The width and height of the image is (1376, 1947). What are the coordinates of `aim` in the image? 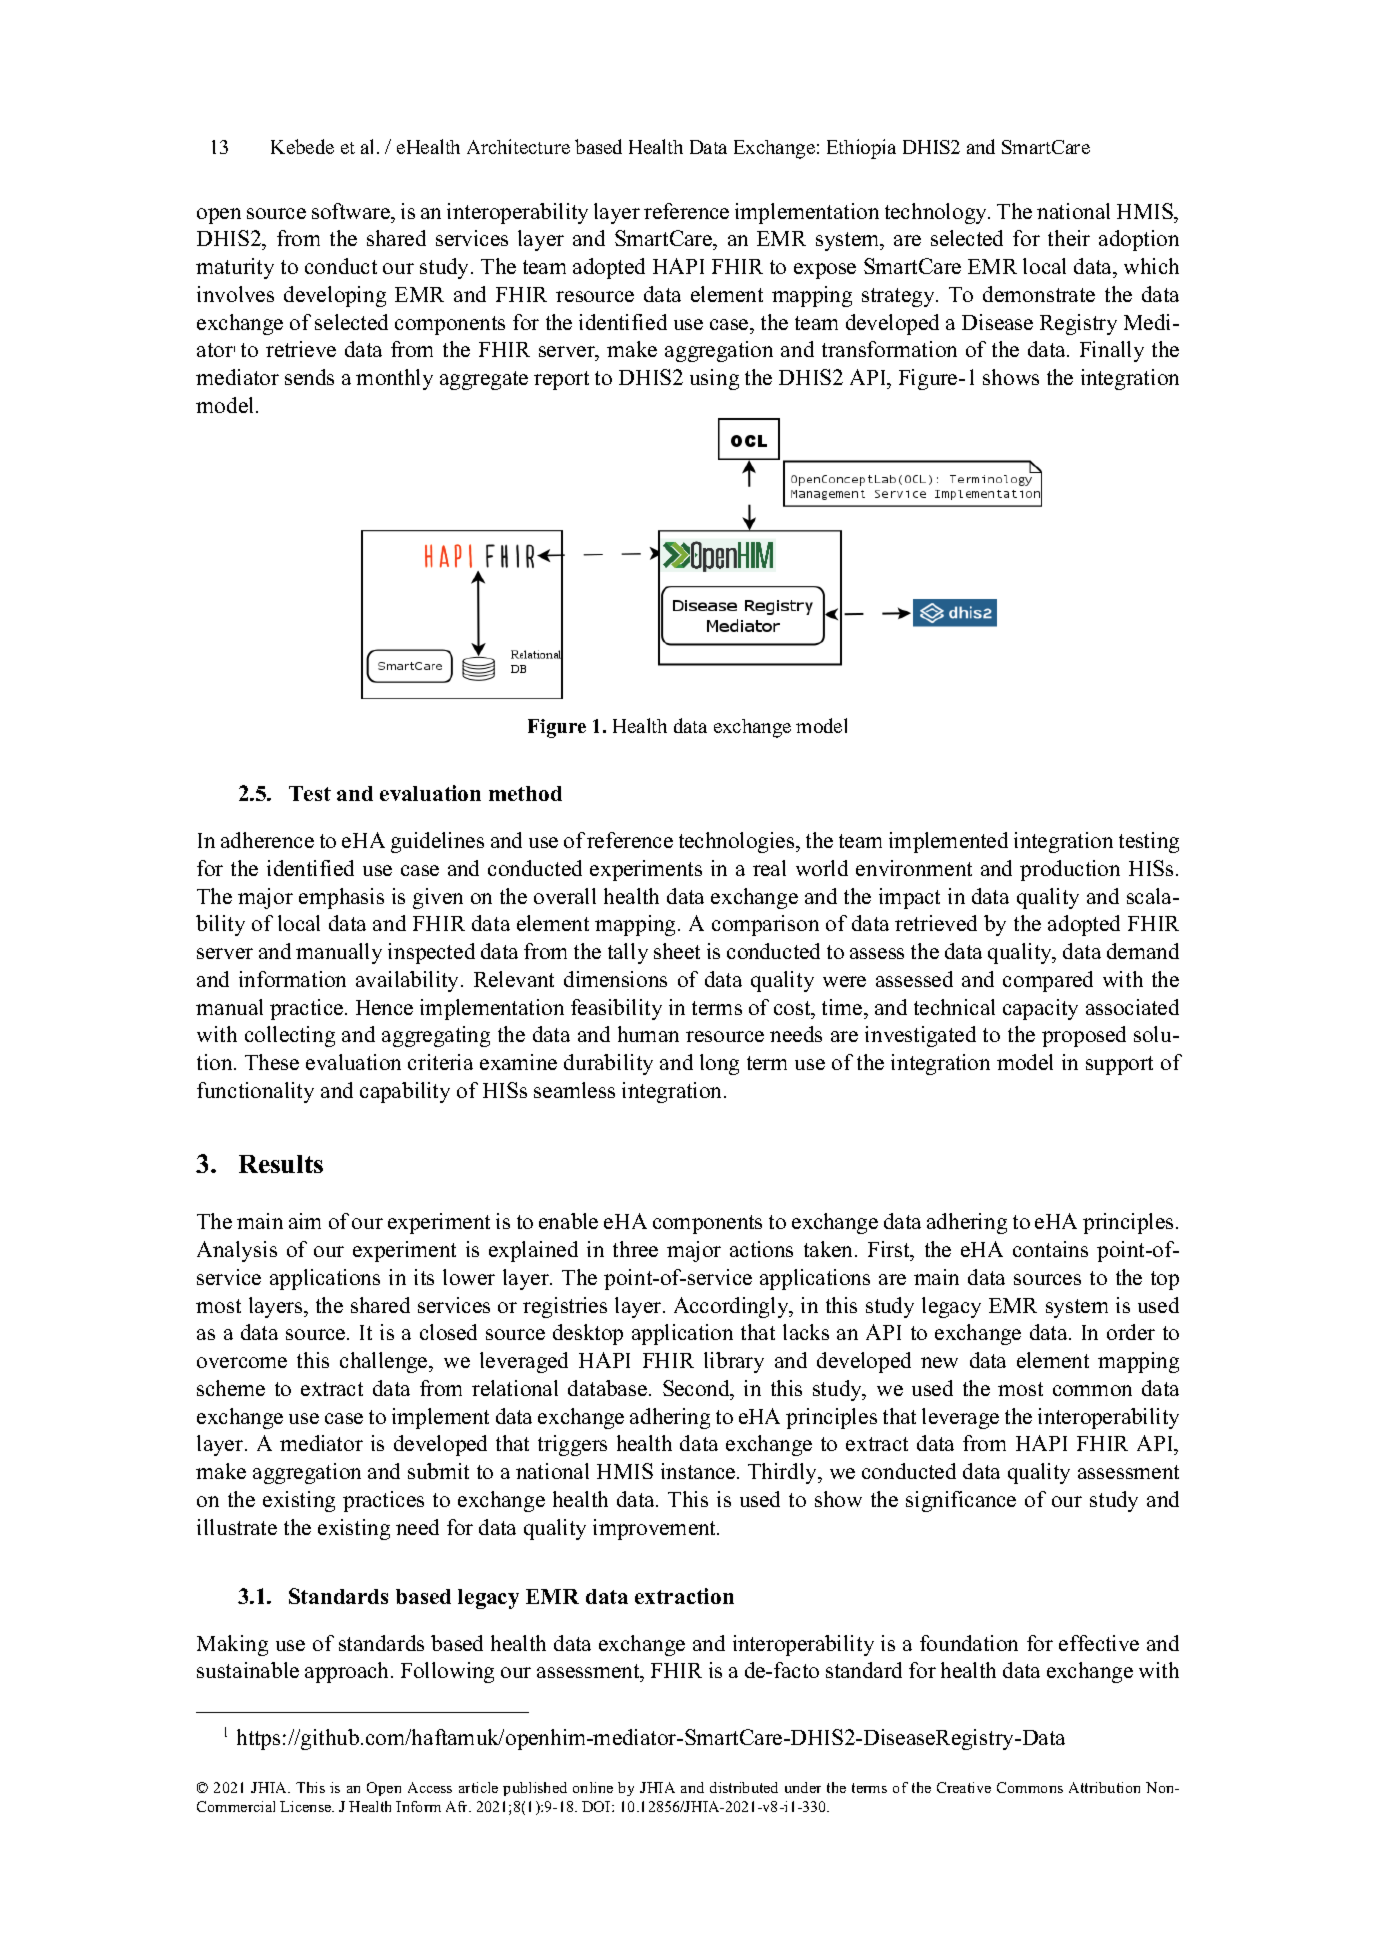 It's located at (305, 1221).
